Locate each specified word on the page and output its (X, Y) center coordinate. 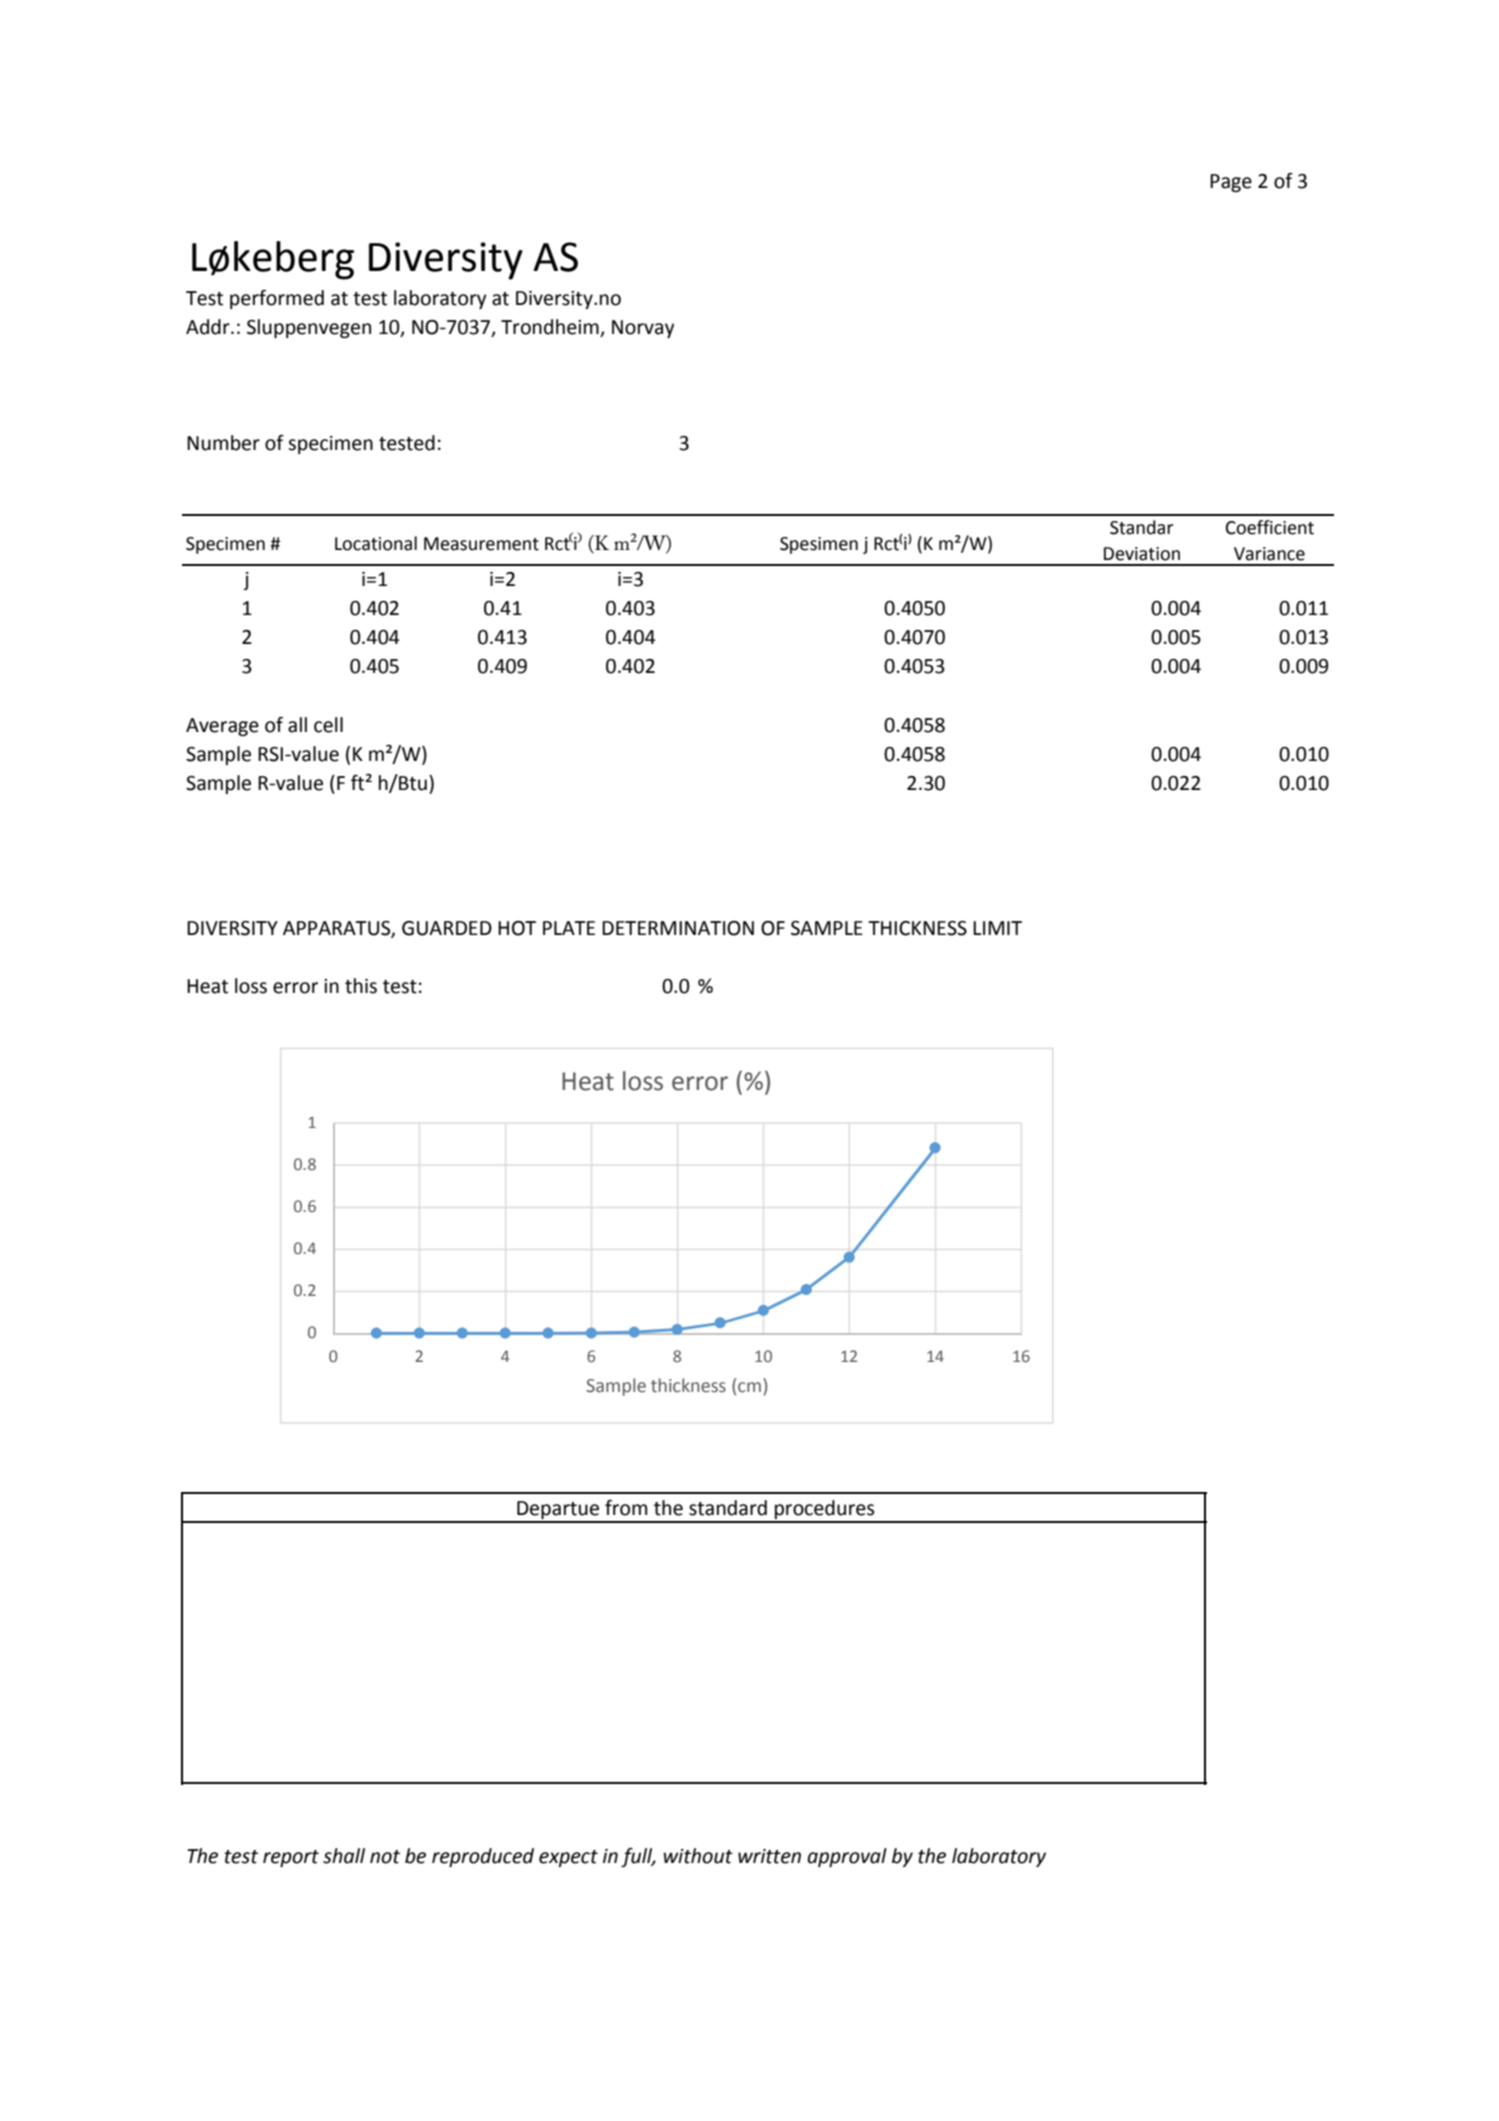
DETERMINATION (678, 928)
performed (277, 299)
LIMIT (997, 928)
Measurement (481, 544)
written (769, 1856)
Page (1231, 183)
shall (344, 1856)
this (361, 986)
